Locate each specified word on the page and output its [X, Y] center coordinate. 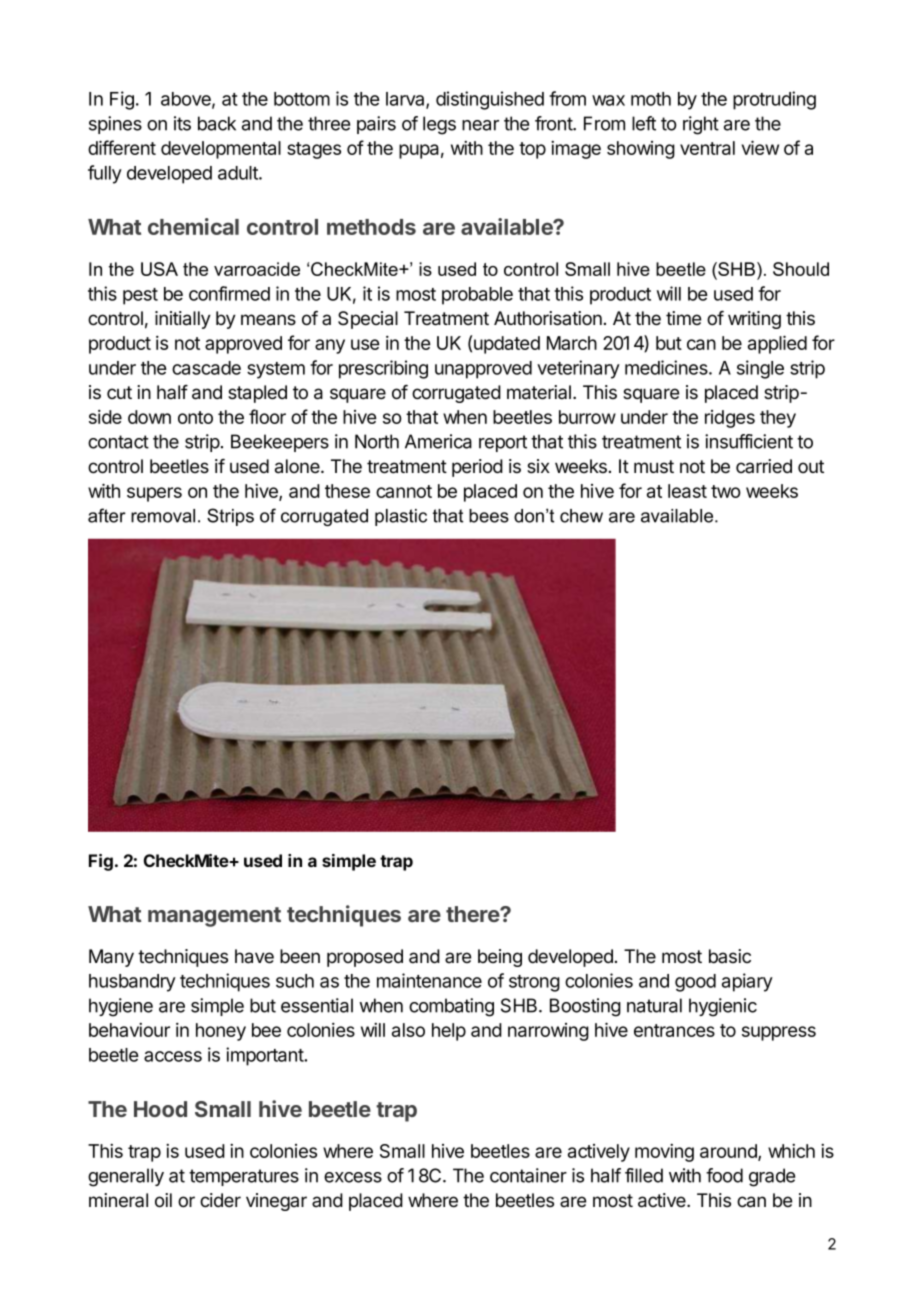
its [182, 123]
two [726, 491]
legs [439, 125]
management [214, 917]
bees [489, 516]
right [701, 125]
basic [730, 956]
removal [163, 516]
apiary [747, 982]
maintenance [429, 980]
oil [163, 1200]
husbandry [132, 983]
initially [183, 320]
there [473, 914]
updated [507, 345]
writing [754, 320]
